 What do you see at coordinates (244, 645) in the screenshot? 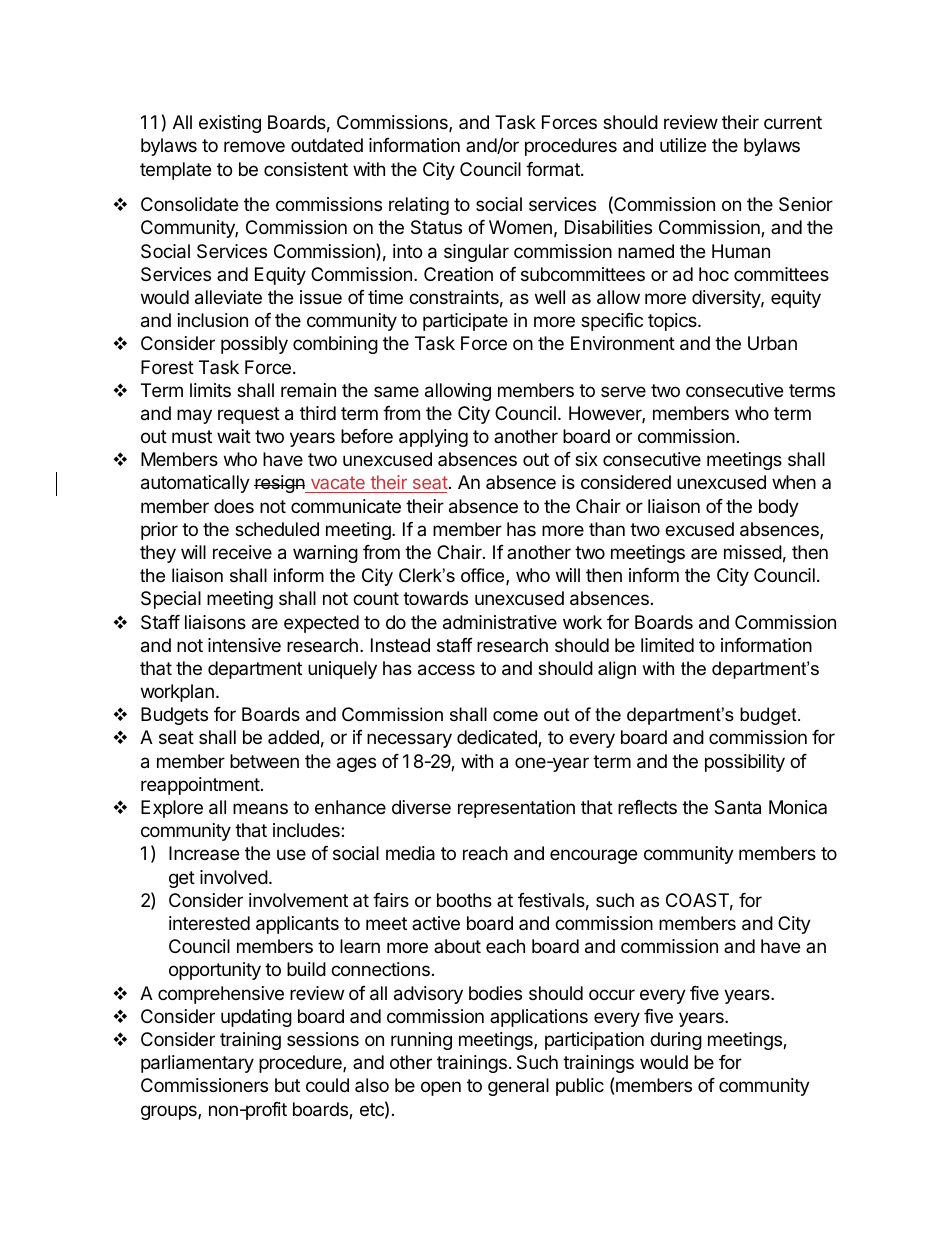
I see `intensive` at bounding box center [244, 645].
